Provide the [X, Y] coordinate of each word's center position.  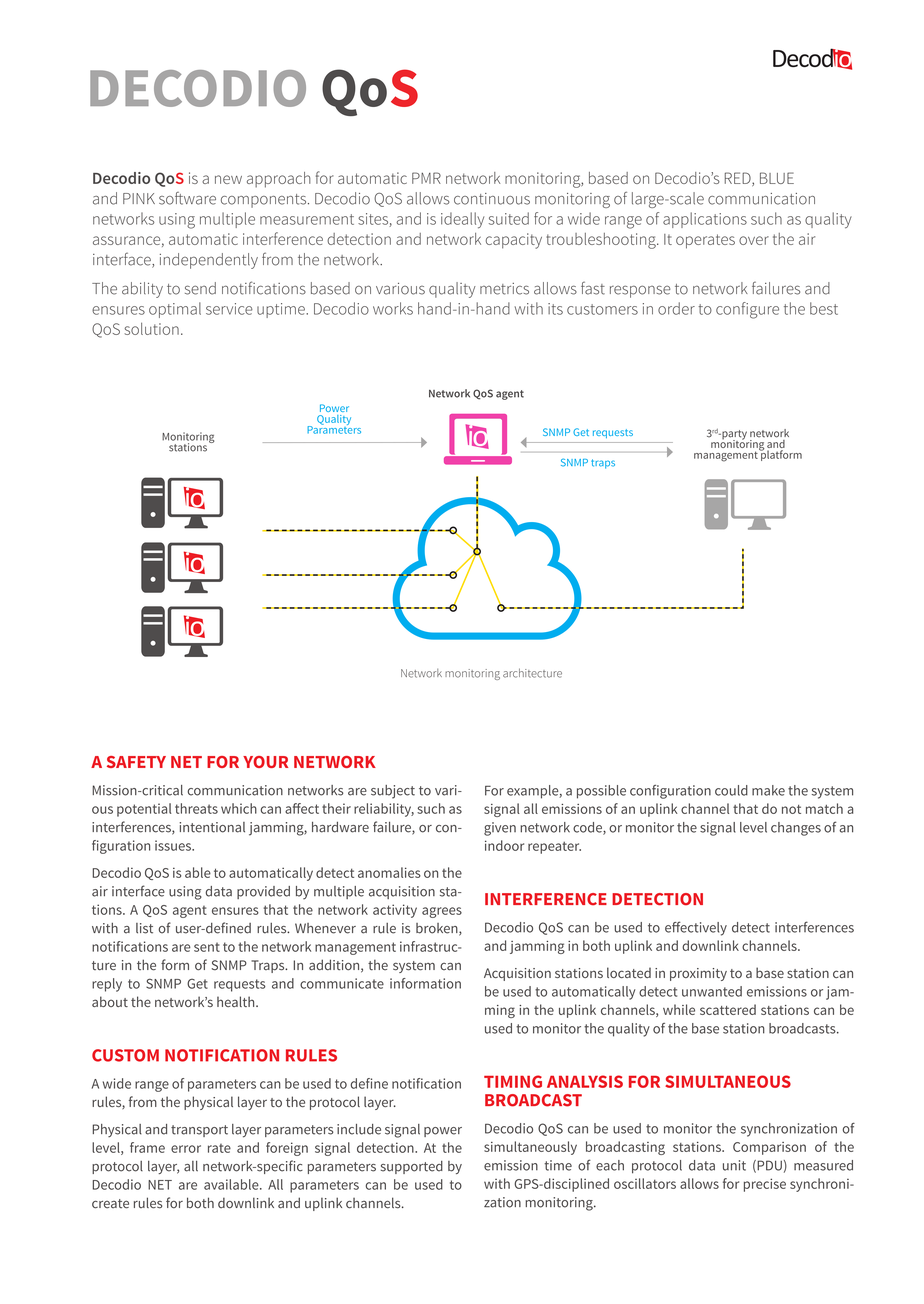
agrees [442, 912]
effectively [696, 928]
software [187, 198]
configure [747, 310]
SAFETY [136, 762]
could [731, 790]
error [186, 1149]
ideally [462, 220]
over [754, 240]
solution [151, 328]
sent [207, 947]
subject [393, 792]
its [555, 309]
